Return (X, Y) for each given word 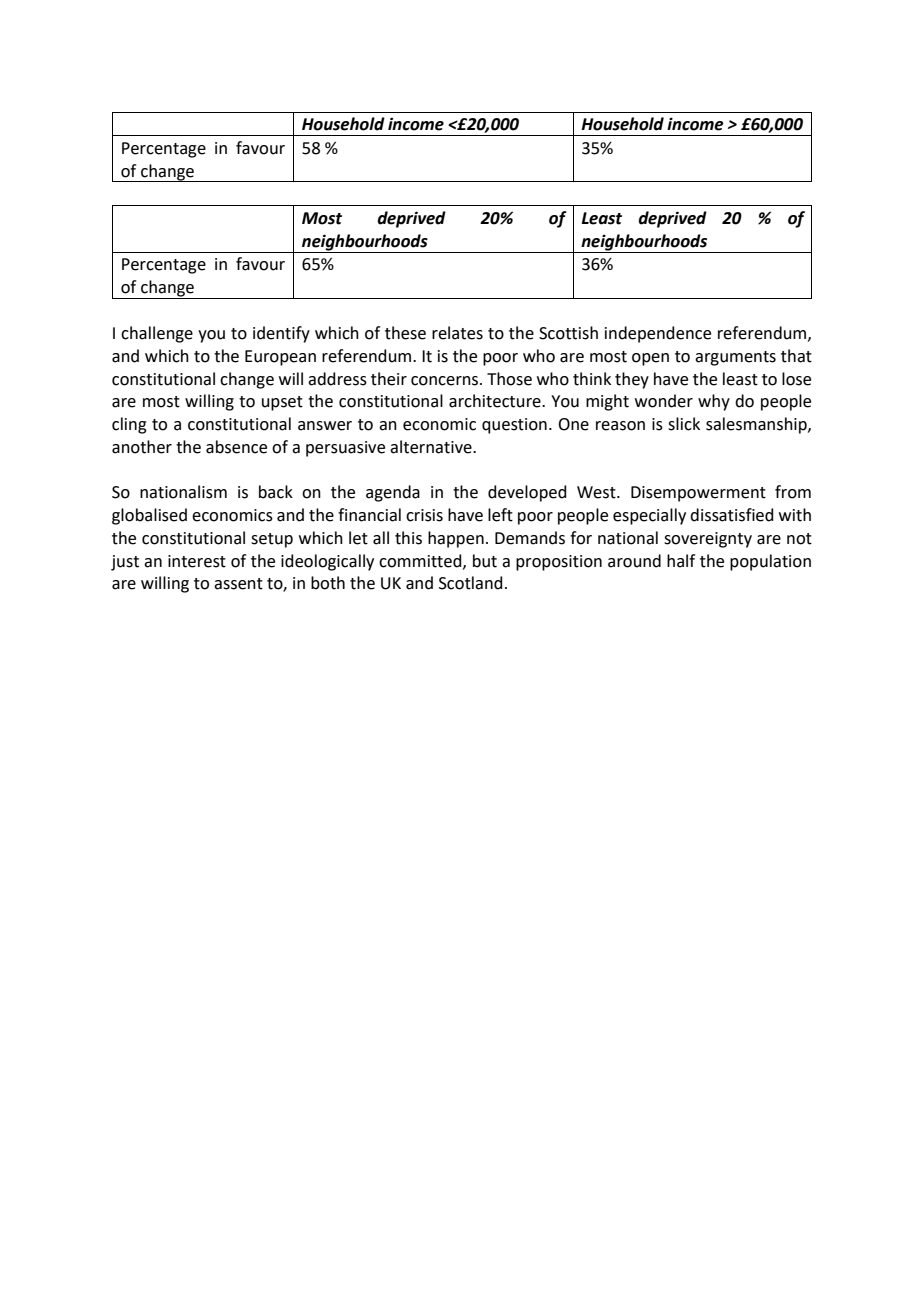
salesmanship (757, 425)
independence (658, 334)
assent (238, 584)
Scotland (471, 583)
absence (236, 447)
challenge (157, 334)
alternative (432, 447)
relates (457, 333)
